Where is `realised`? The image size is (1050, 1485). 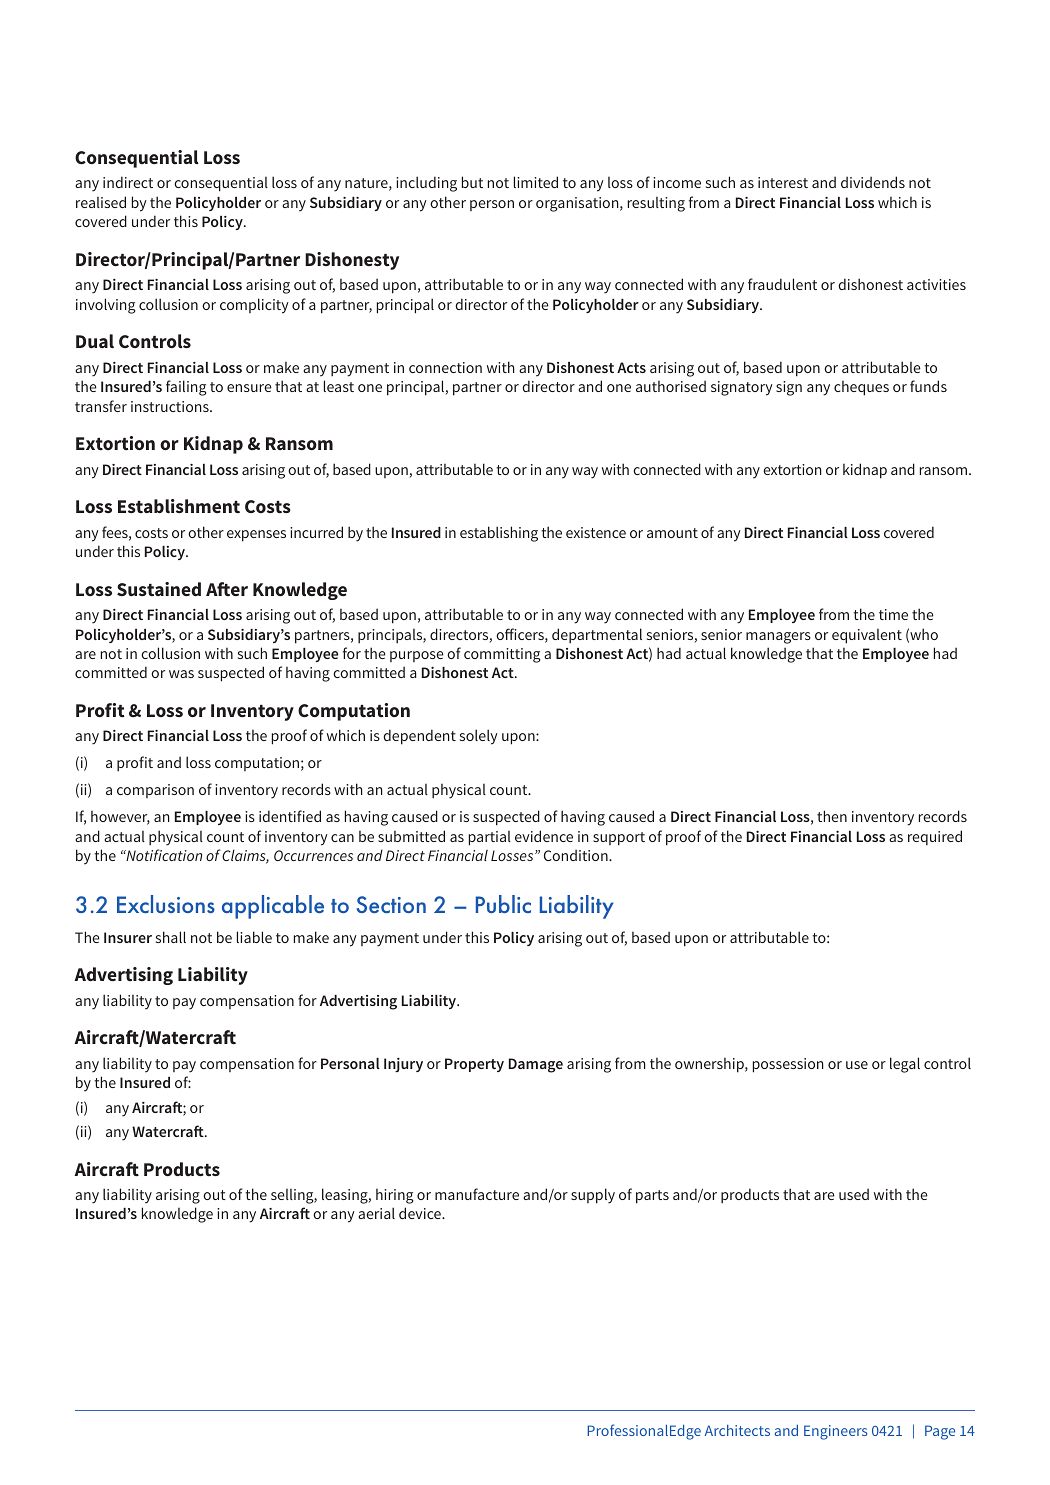 realised is located at coordinates (101, 202).
